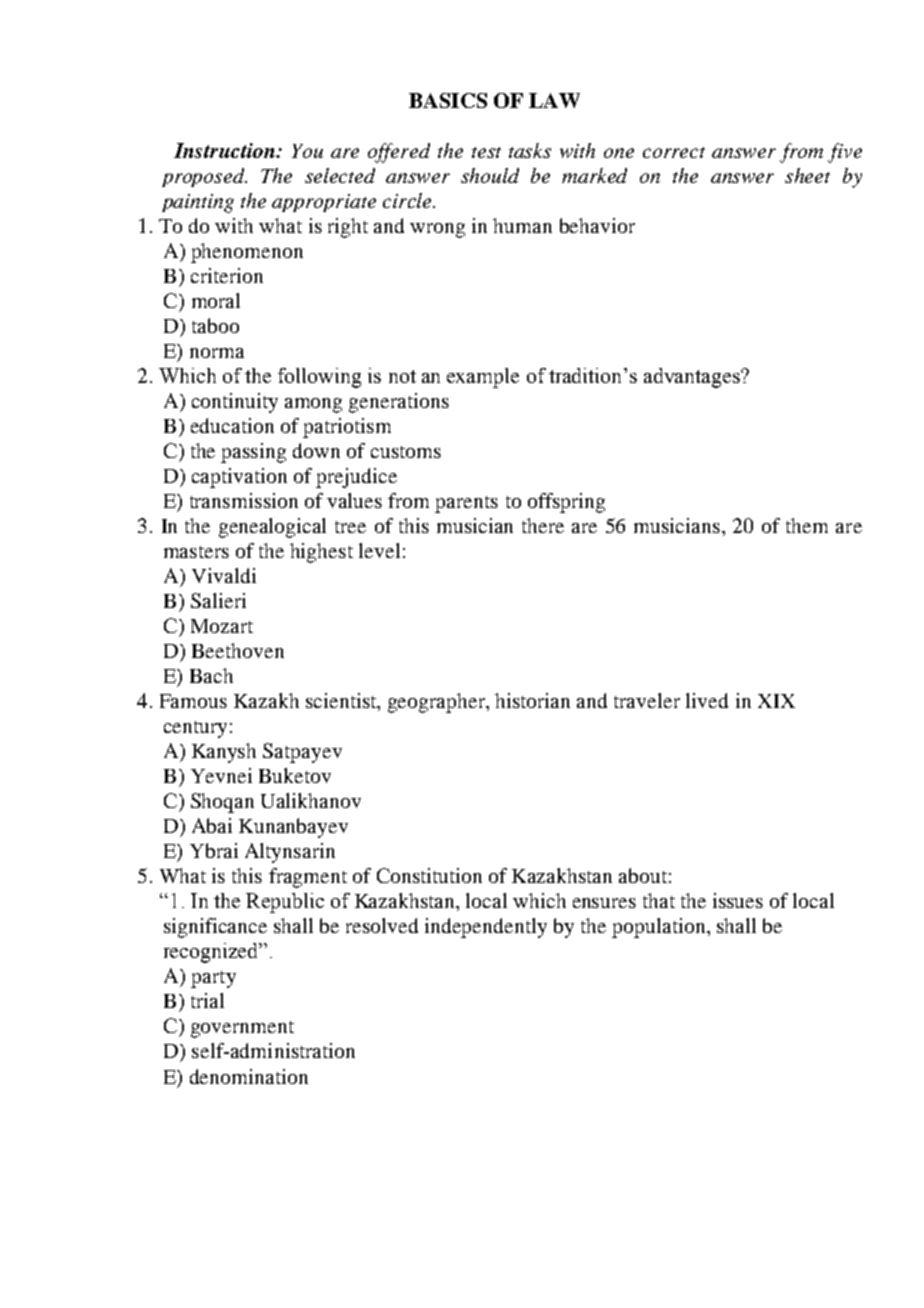  What do you see at coordinates (530, 150) in the image?
I see `tasks` at bounding box center [530, 150].
